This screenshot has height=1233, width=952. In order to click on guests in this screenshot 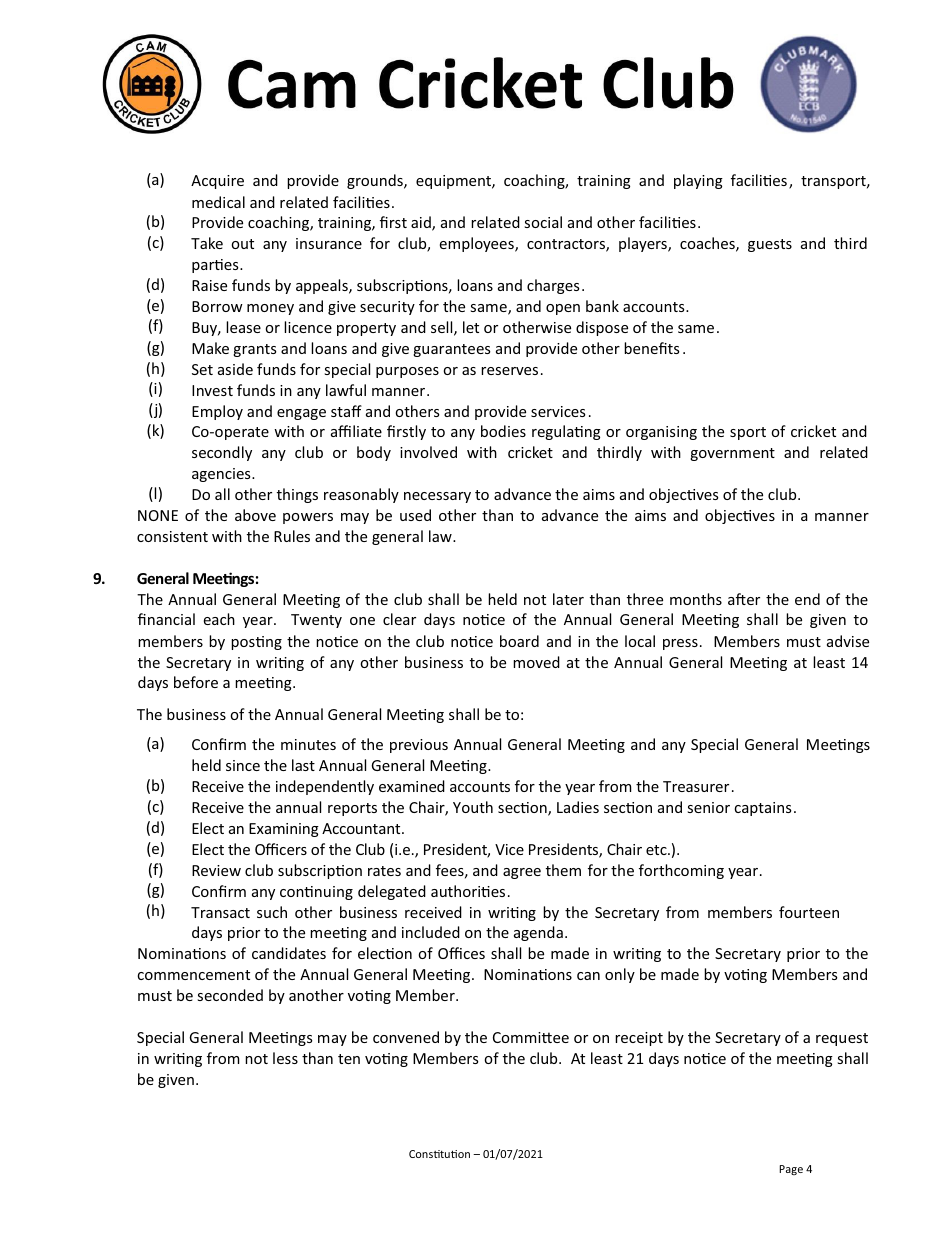, I will do `click(770, 245)`.
